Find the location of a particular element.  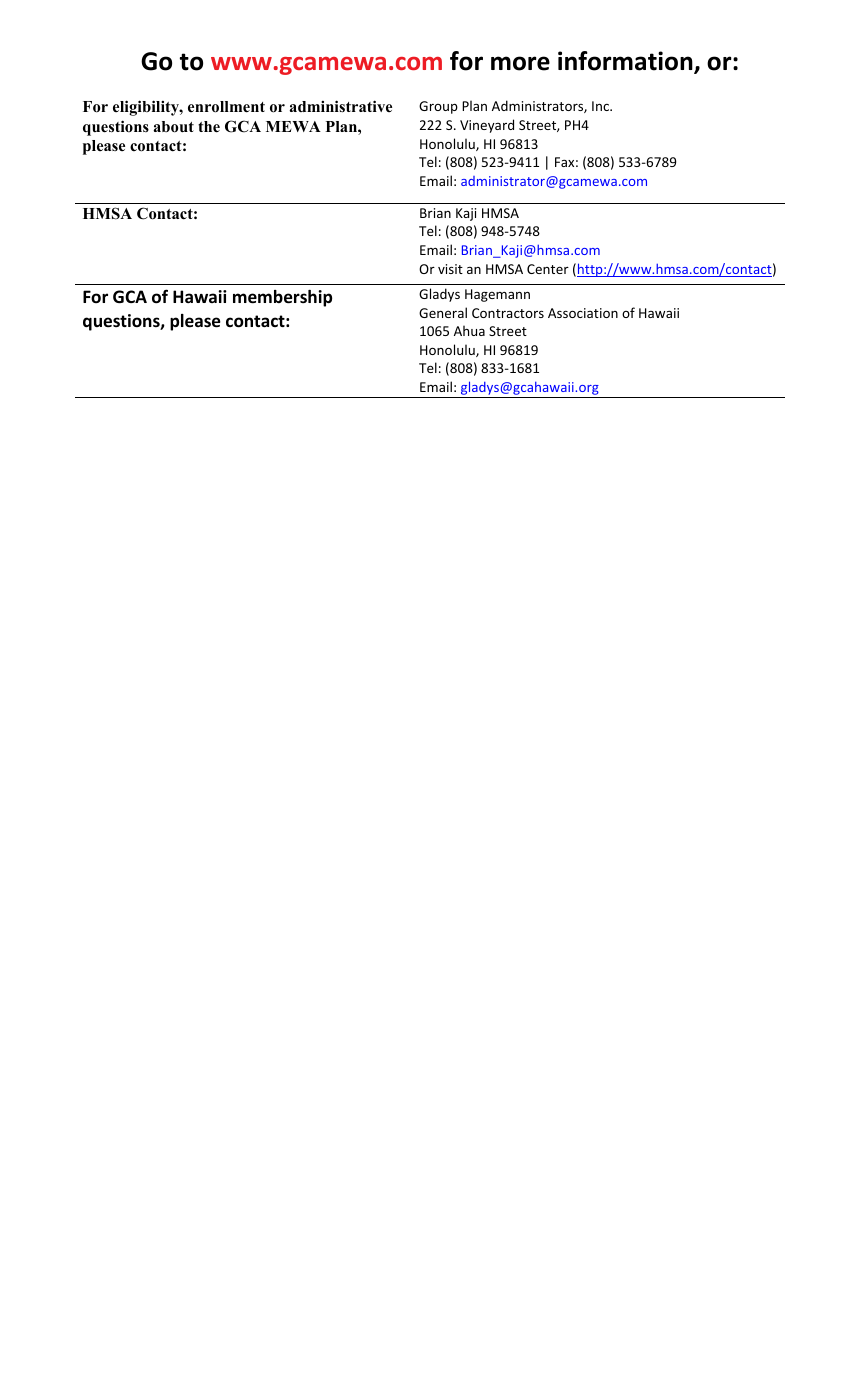

administrative is located at coordinates (340, 106).
